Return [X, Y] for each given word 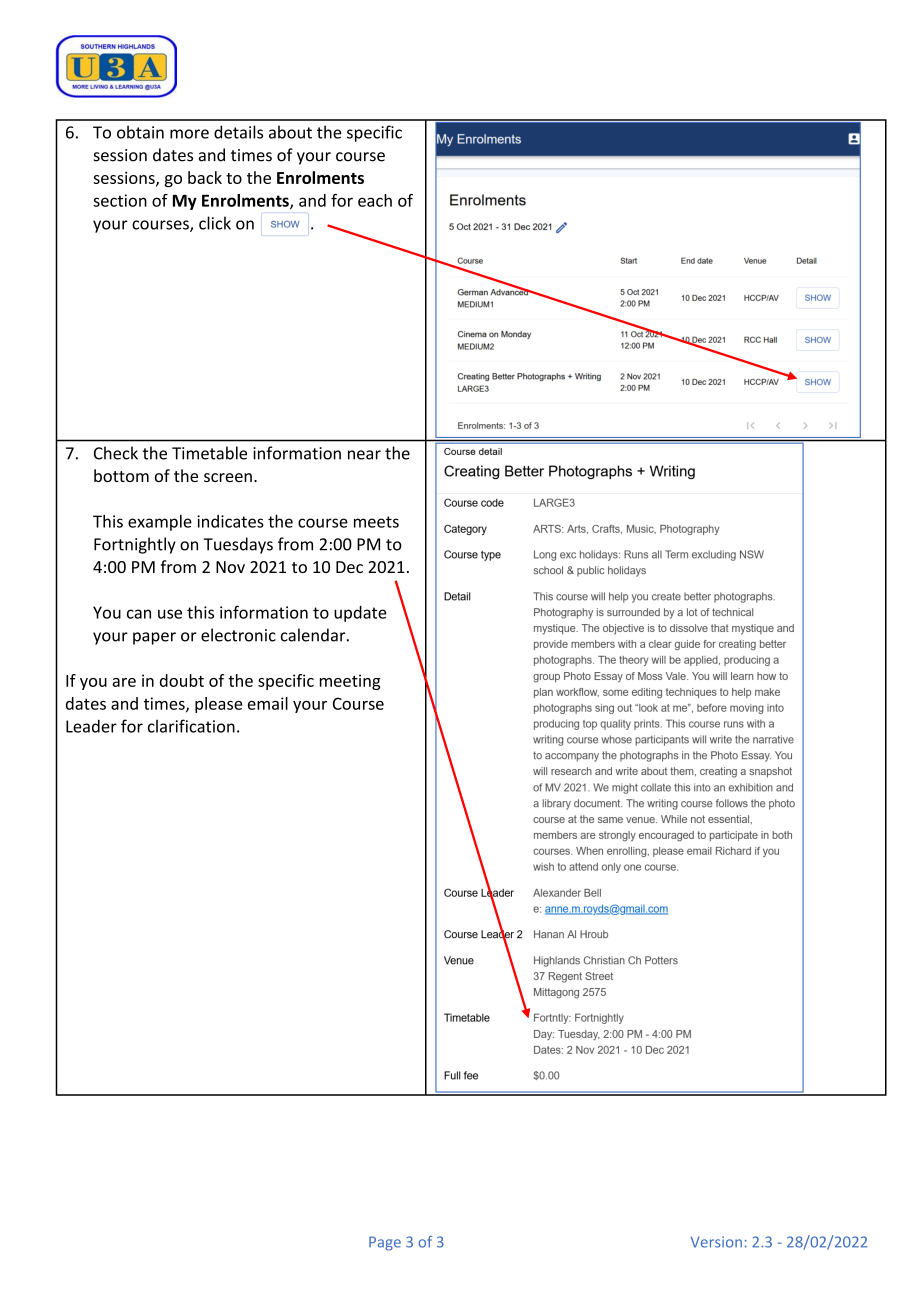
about [290, 132]
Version [716, 1242]
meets [376, 522]
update [360, 614]
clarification [191, 726]
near [364, 455]
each [375, 200]
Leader [91, 726]
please [218, 705]
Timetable [209, 453]
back [205, 177]
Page [385, 1243]
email [268, 703]
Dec [349, 567]
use [170, 614]
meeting [350, 682]
